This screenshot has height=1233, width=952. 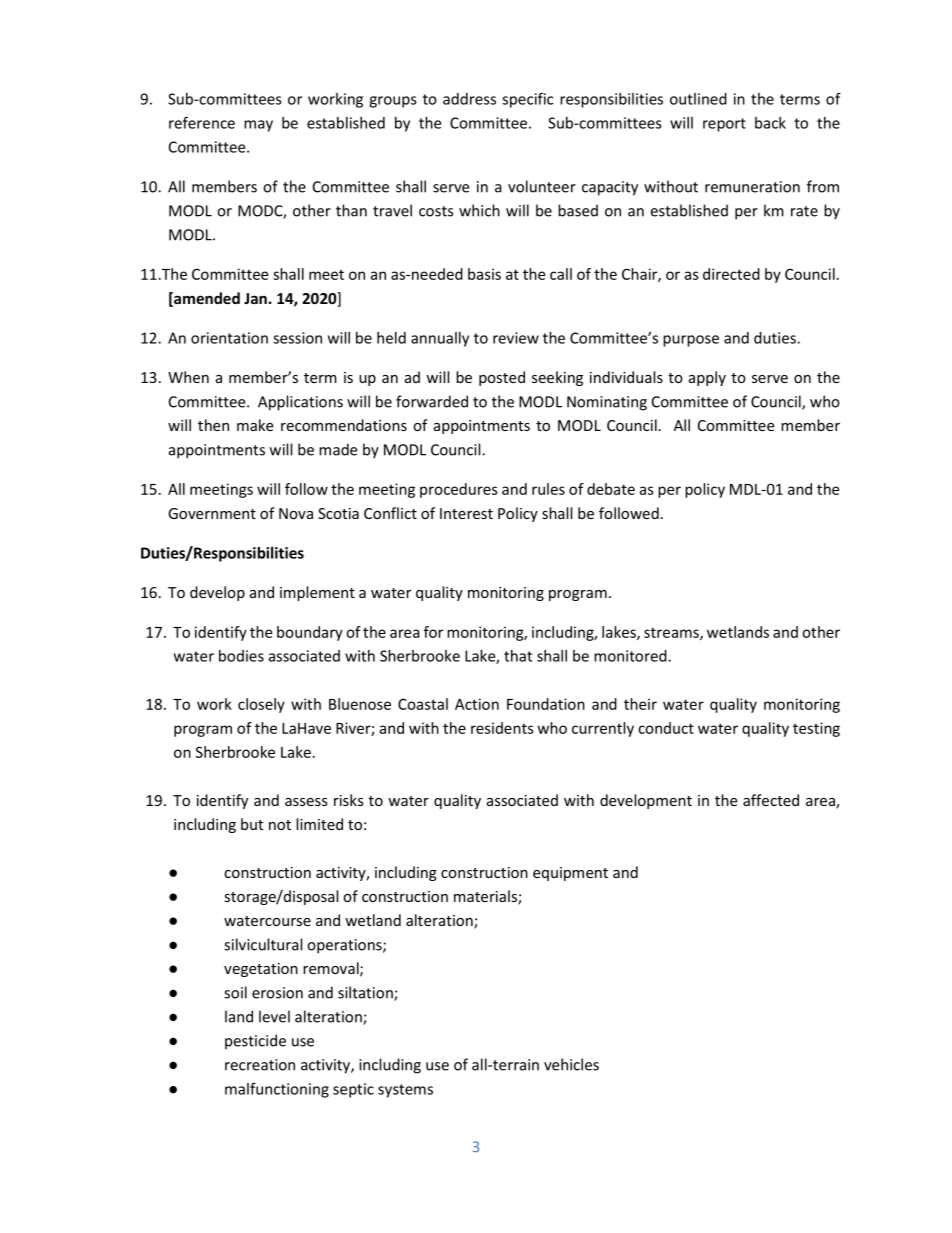 I want to click on but, so click(x=252, y=824).
